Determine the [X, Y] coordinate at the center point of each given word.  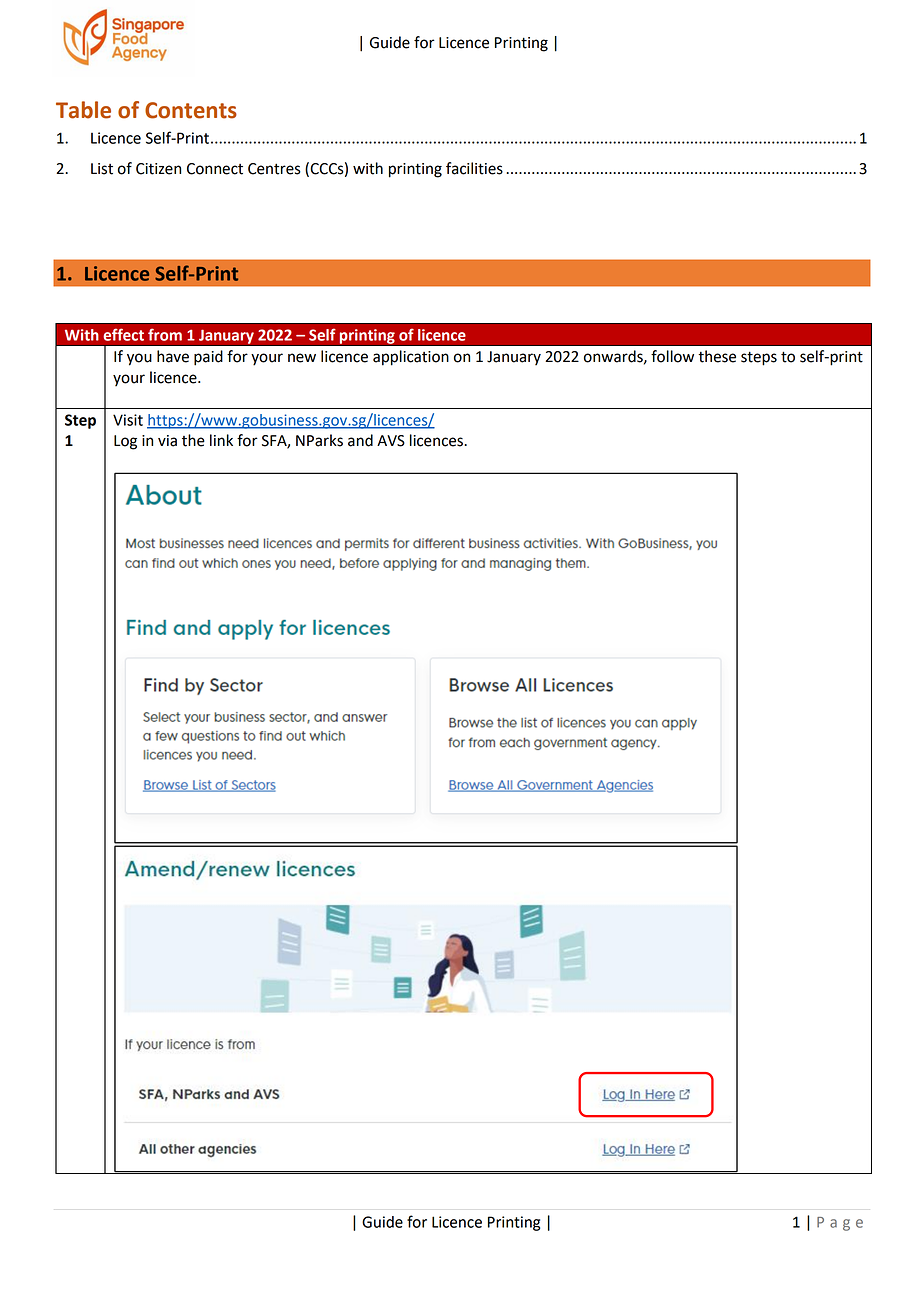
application [411, 358]
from [165, 334]
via [167, 441]
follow [672, 356]
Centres [274, 169]
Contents [191, 110]
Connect [215, 169]
